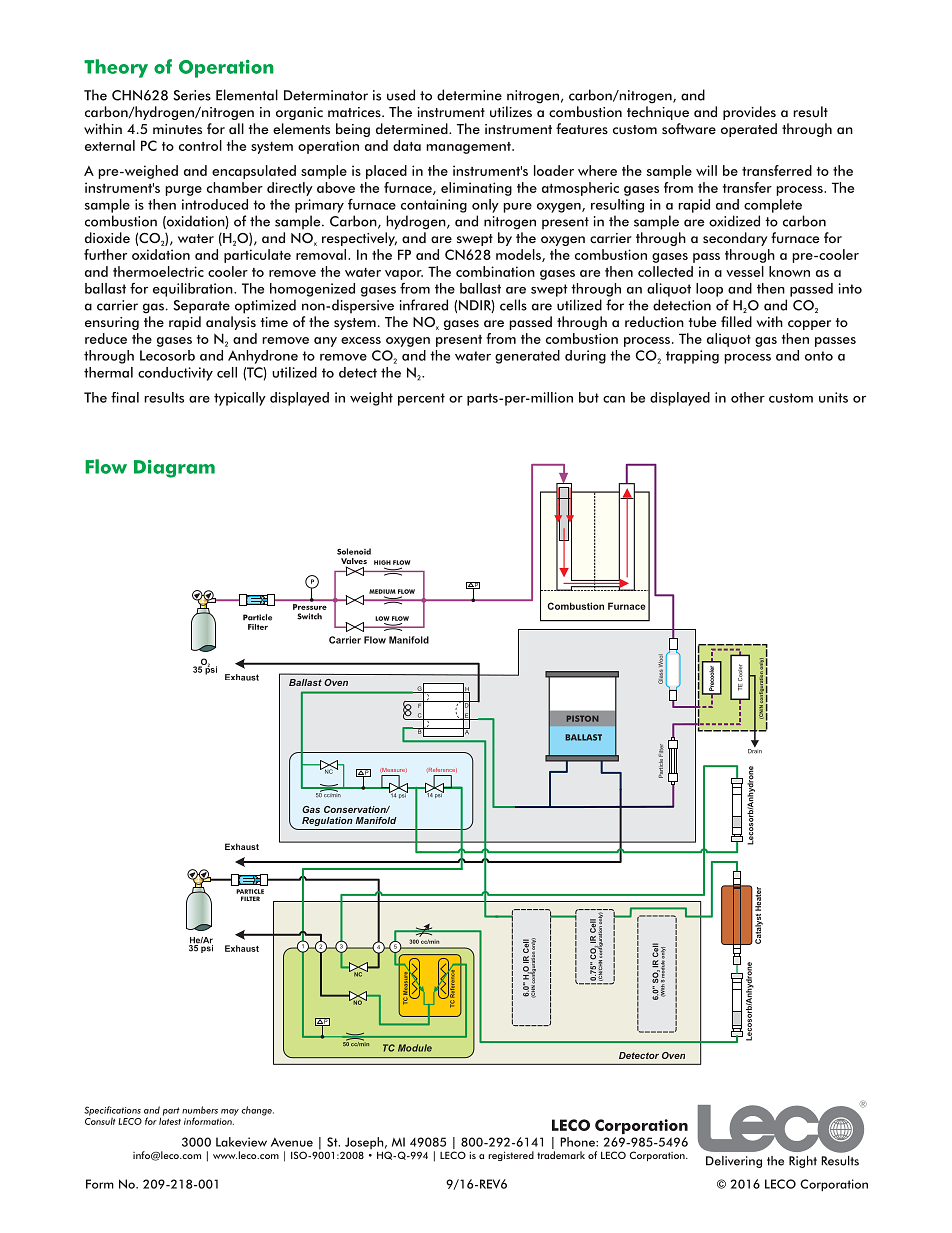 The image size is (952, 1233). Describe the element at coordinates (170, 1120) in the screenshot. I see `latest` at that location.
